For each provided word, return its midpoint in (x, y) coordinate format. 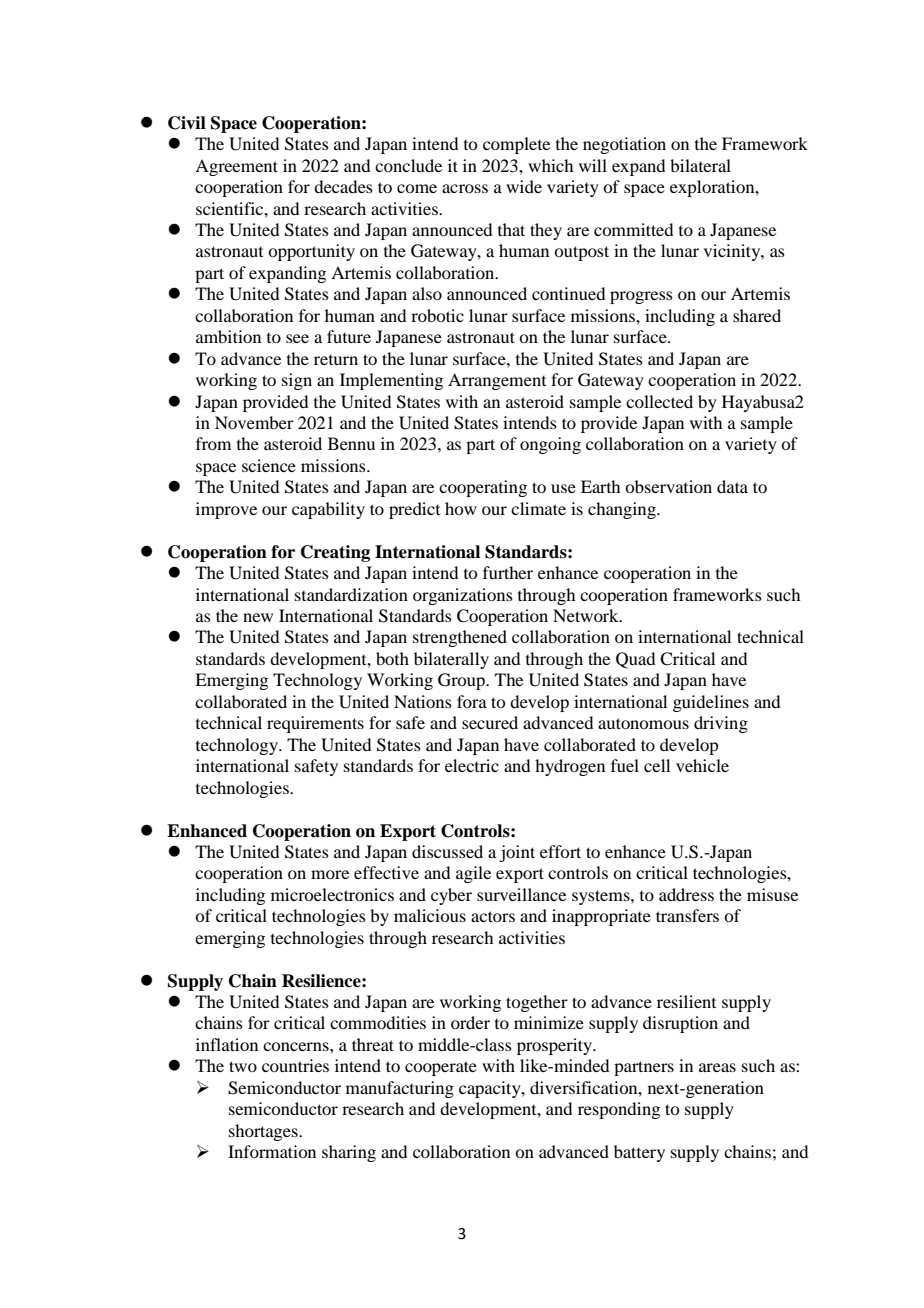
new (258, 617)
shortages (264, 1132)
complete (516, 145)
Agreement (236, 167)
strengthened (460, 638)
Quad (635, 660)
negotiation (624, 145)
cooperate (441, 1068)
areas (717, 1067)
